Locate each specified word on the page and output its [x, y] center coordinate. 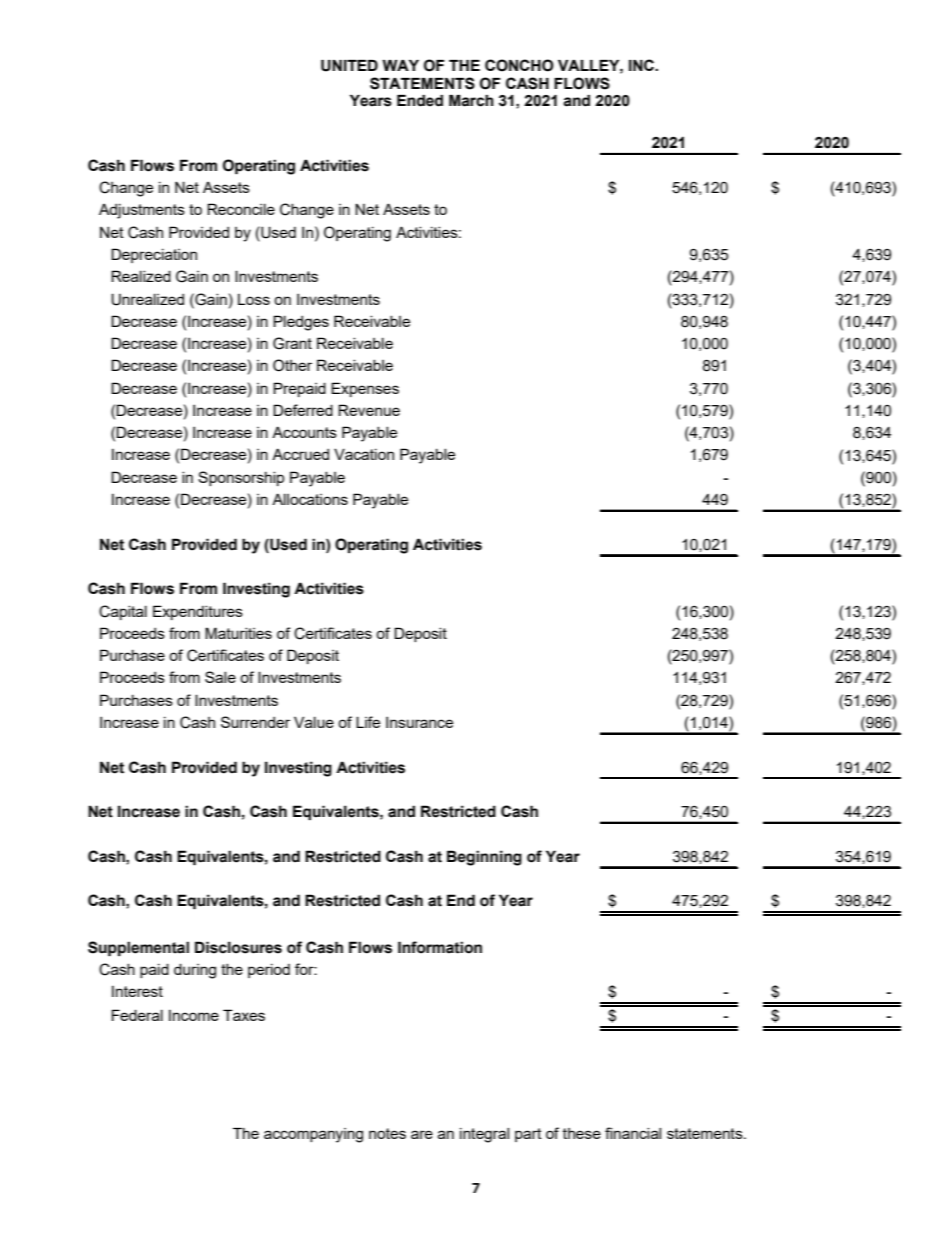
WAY [400, 65]
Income [194, 1015]
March [471, 101]
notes [387, 1133]
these [582, 1133]
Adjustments [142, 211]
